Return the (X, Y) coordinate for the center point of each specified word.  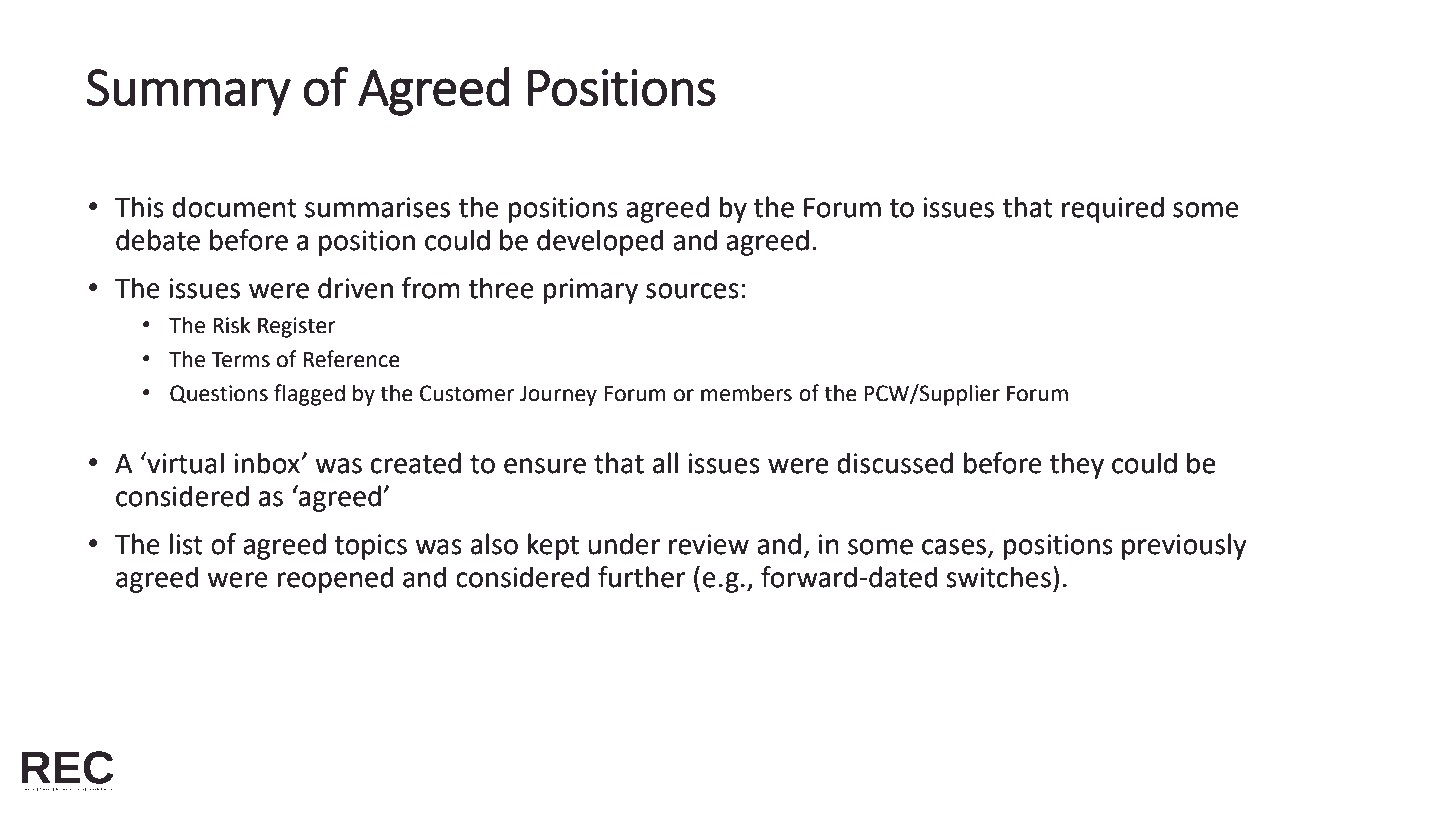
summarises (377, 207)
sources (692, 291)
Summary (189, 92)
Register (297, 327)
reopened (335, 579)
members (746, 393)
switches (998, 577)
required (1113, 209)
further (642, 577)
